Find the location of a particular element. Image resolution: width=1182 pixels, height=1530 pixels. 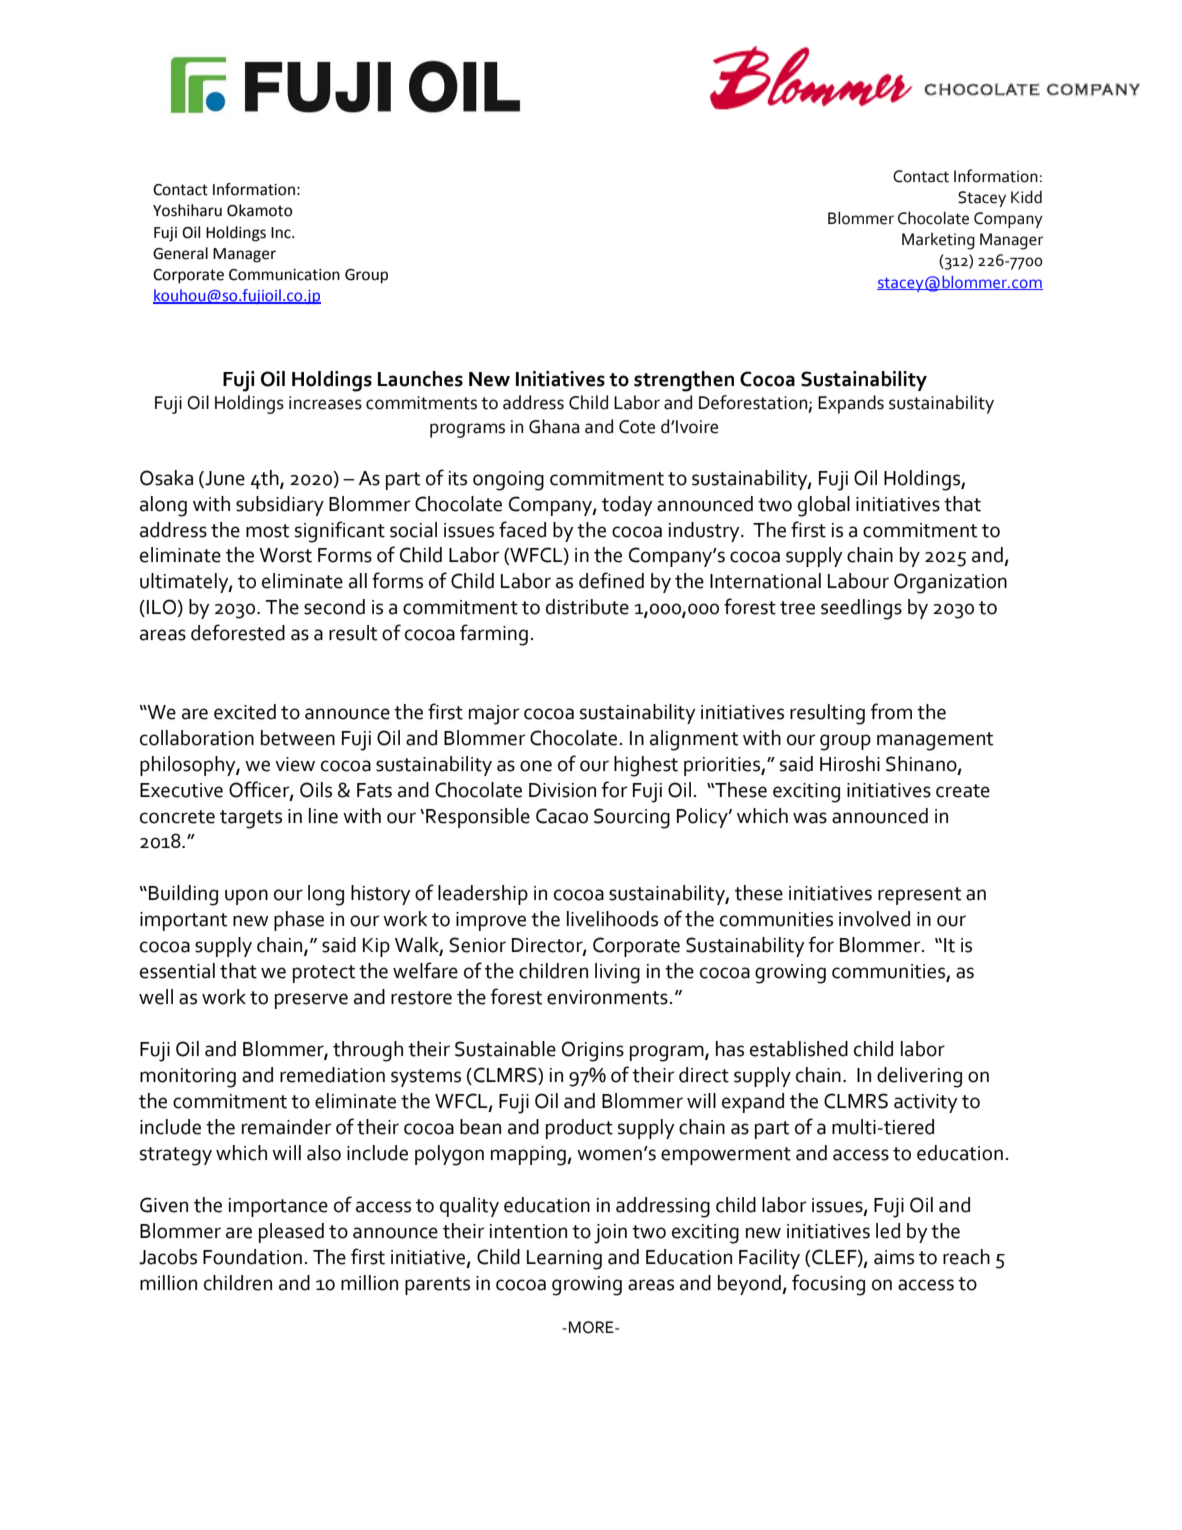

one is located at coordinates (536, 766).
